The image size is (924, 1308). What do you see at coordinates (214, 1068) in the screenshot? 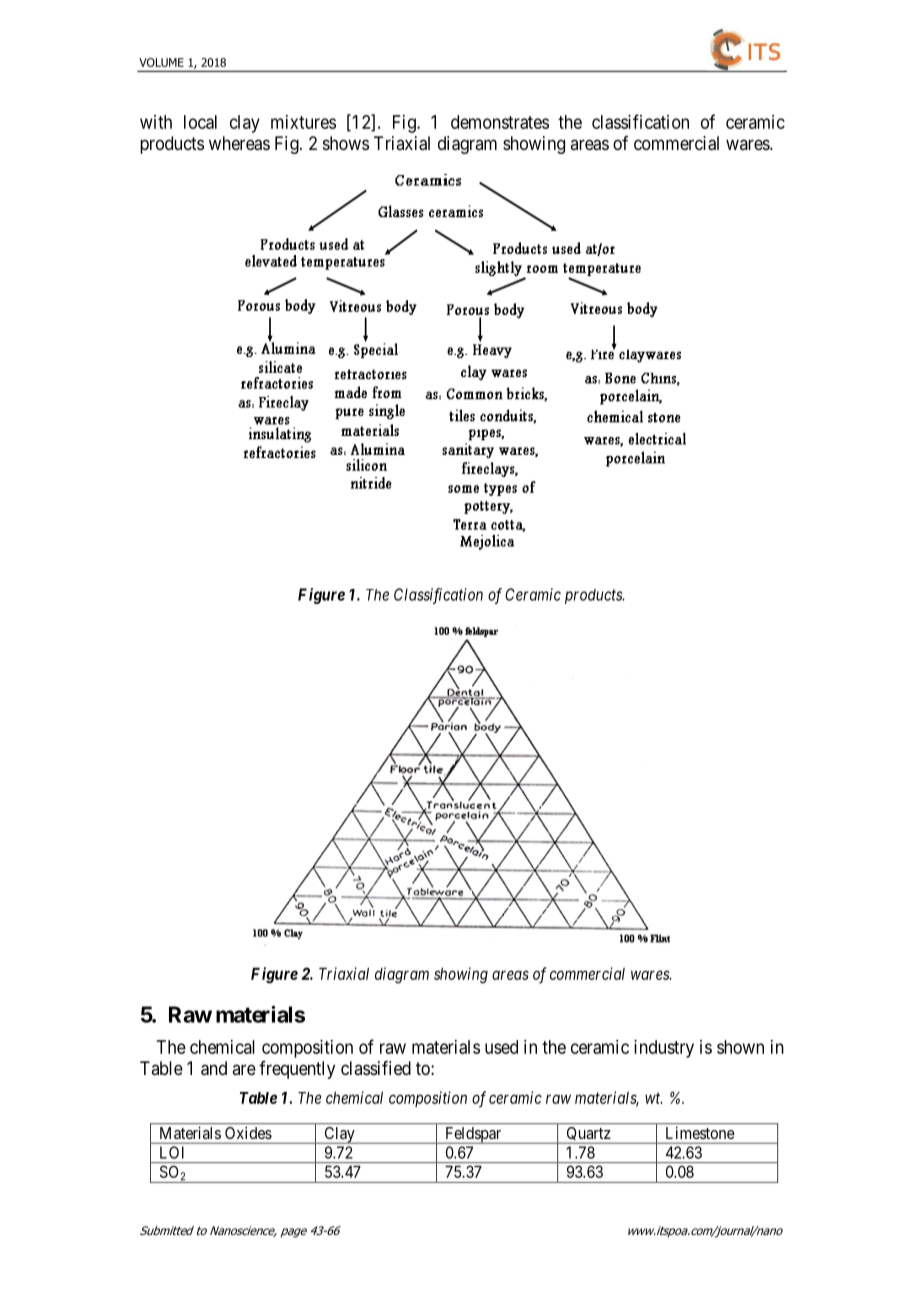
I see `and` at bounding box center [214, 1068].
